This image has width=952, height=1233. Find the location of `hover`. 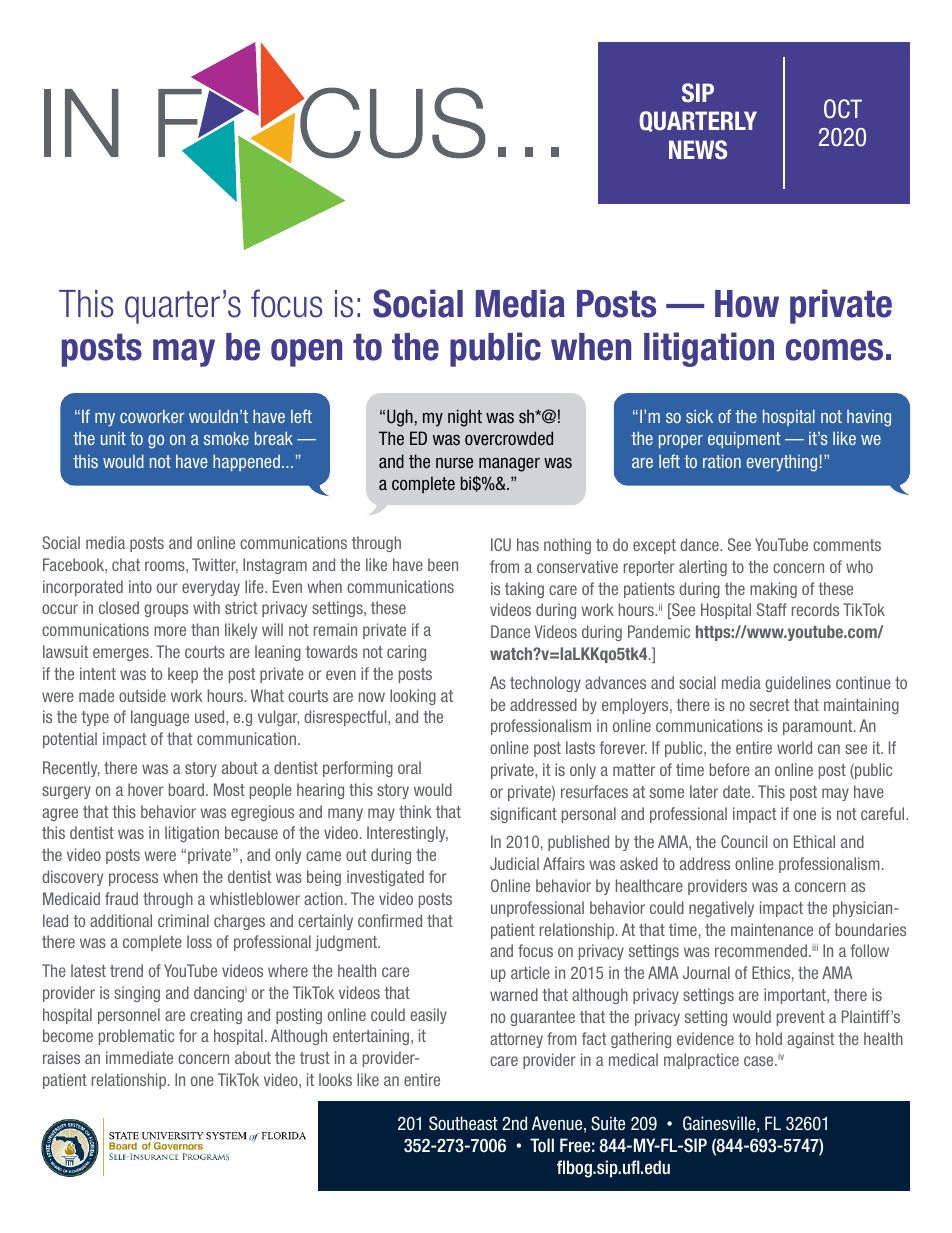

hover is located at coordinates (146, 789).
